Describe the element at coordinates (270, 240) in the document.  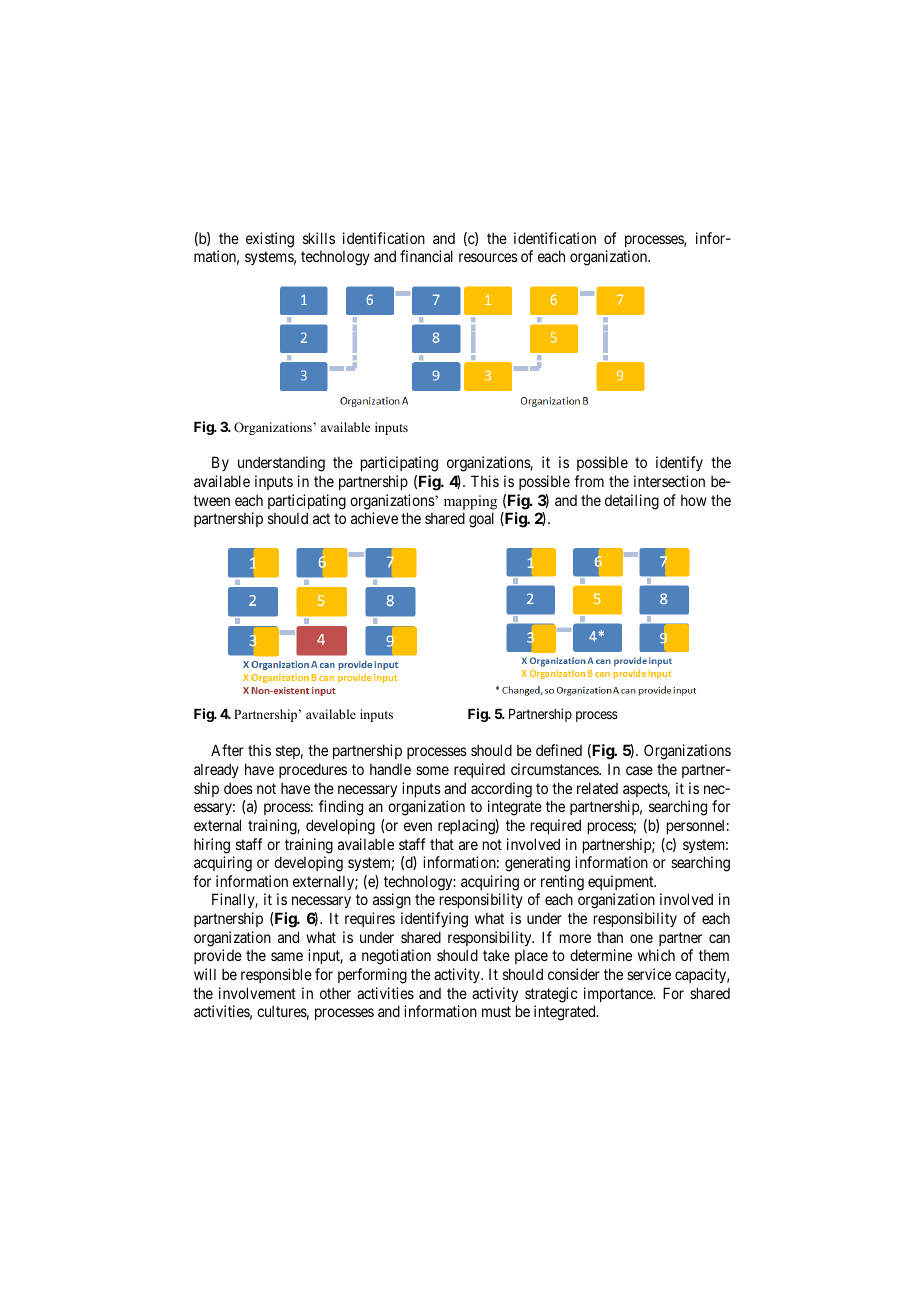
I see `existing` at that location.
